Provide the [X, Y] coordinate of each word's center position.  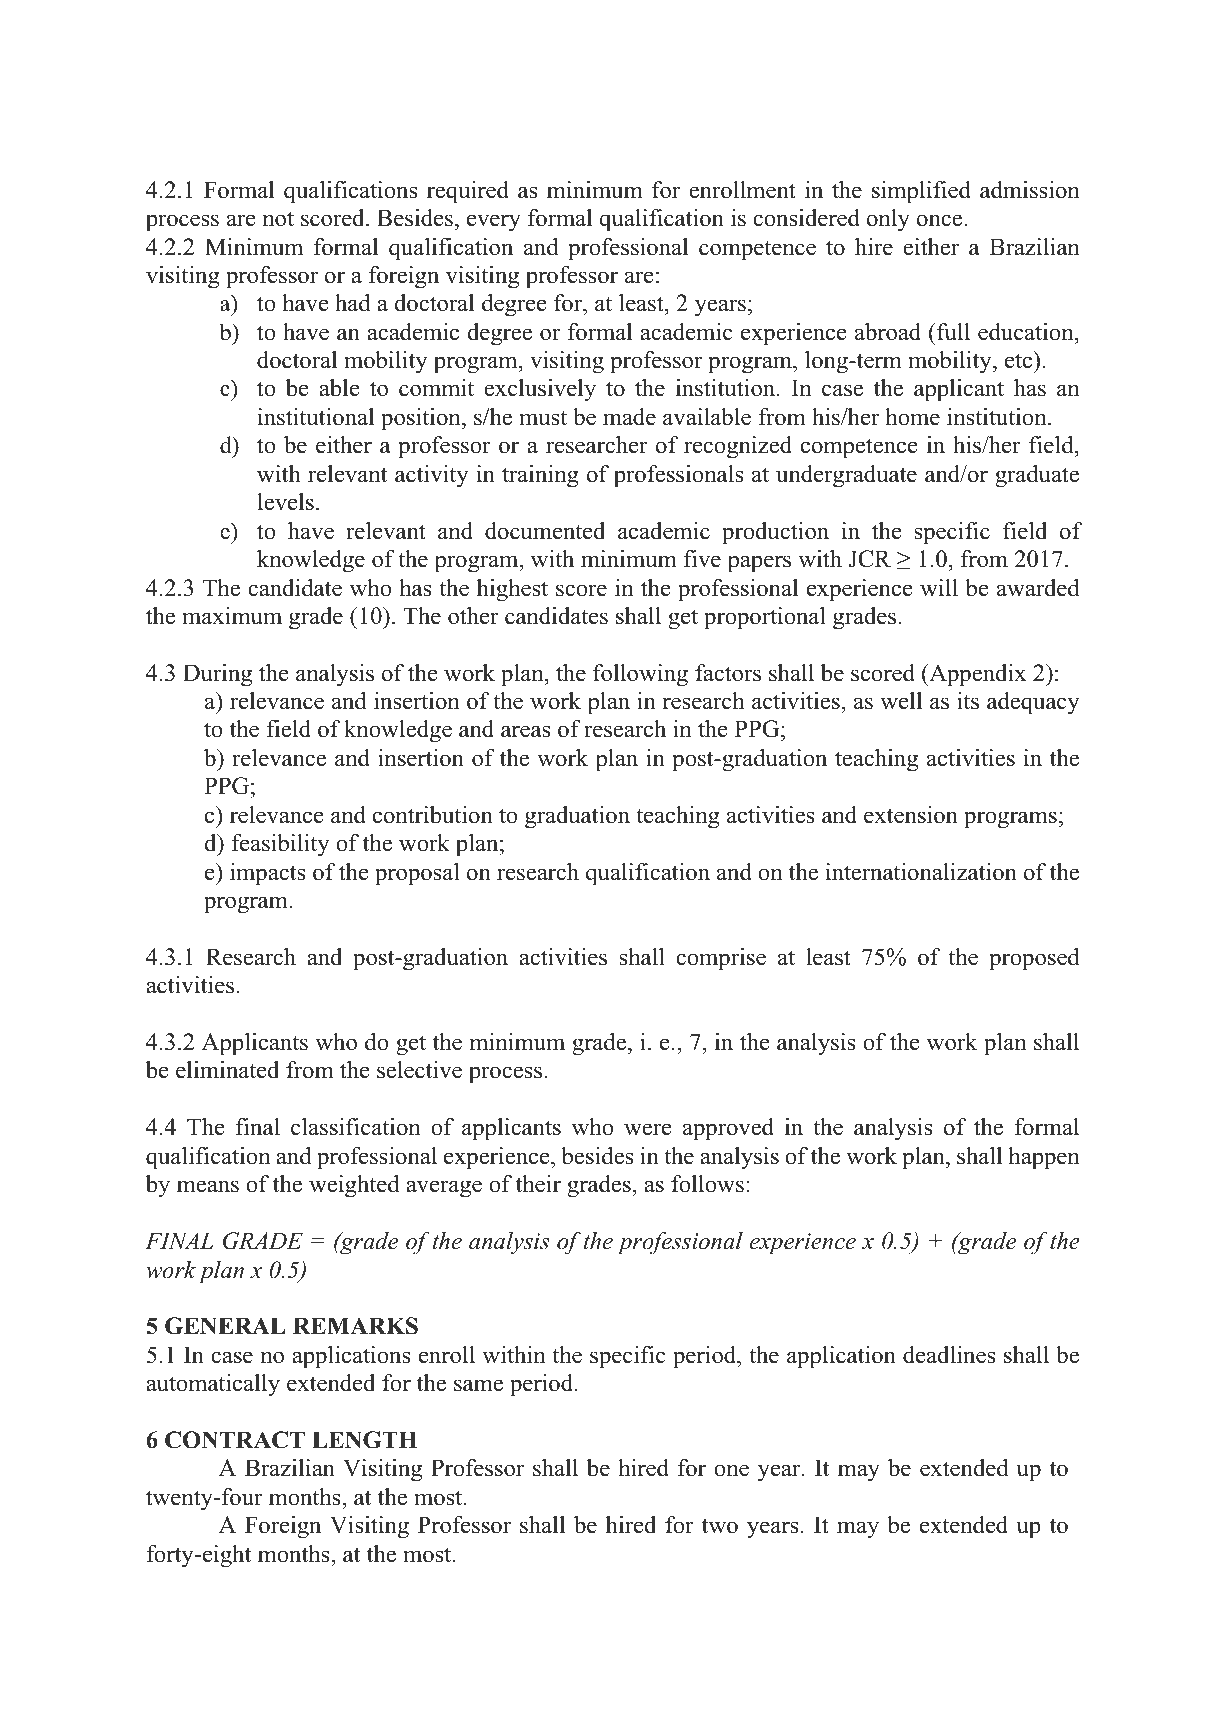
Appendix [976, 675]
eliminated [227, 1070]
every [494, 223]
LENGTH [364, 1440]
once [941, 220]
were [648, 1129]
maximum [232, 616]
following [640, 675]
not [278, 219]
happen [1044, 1158]
